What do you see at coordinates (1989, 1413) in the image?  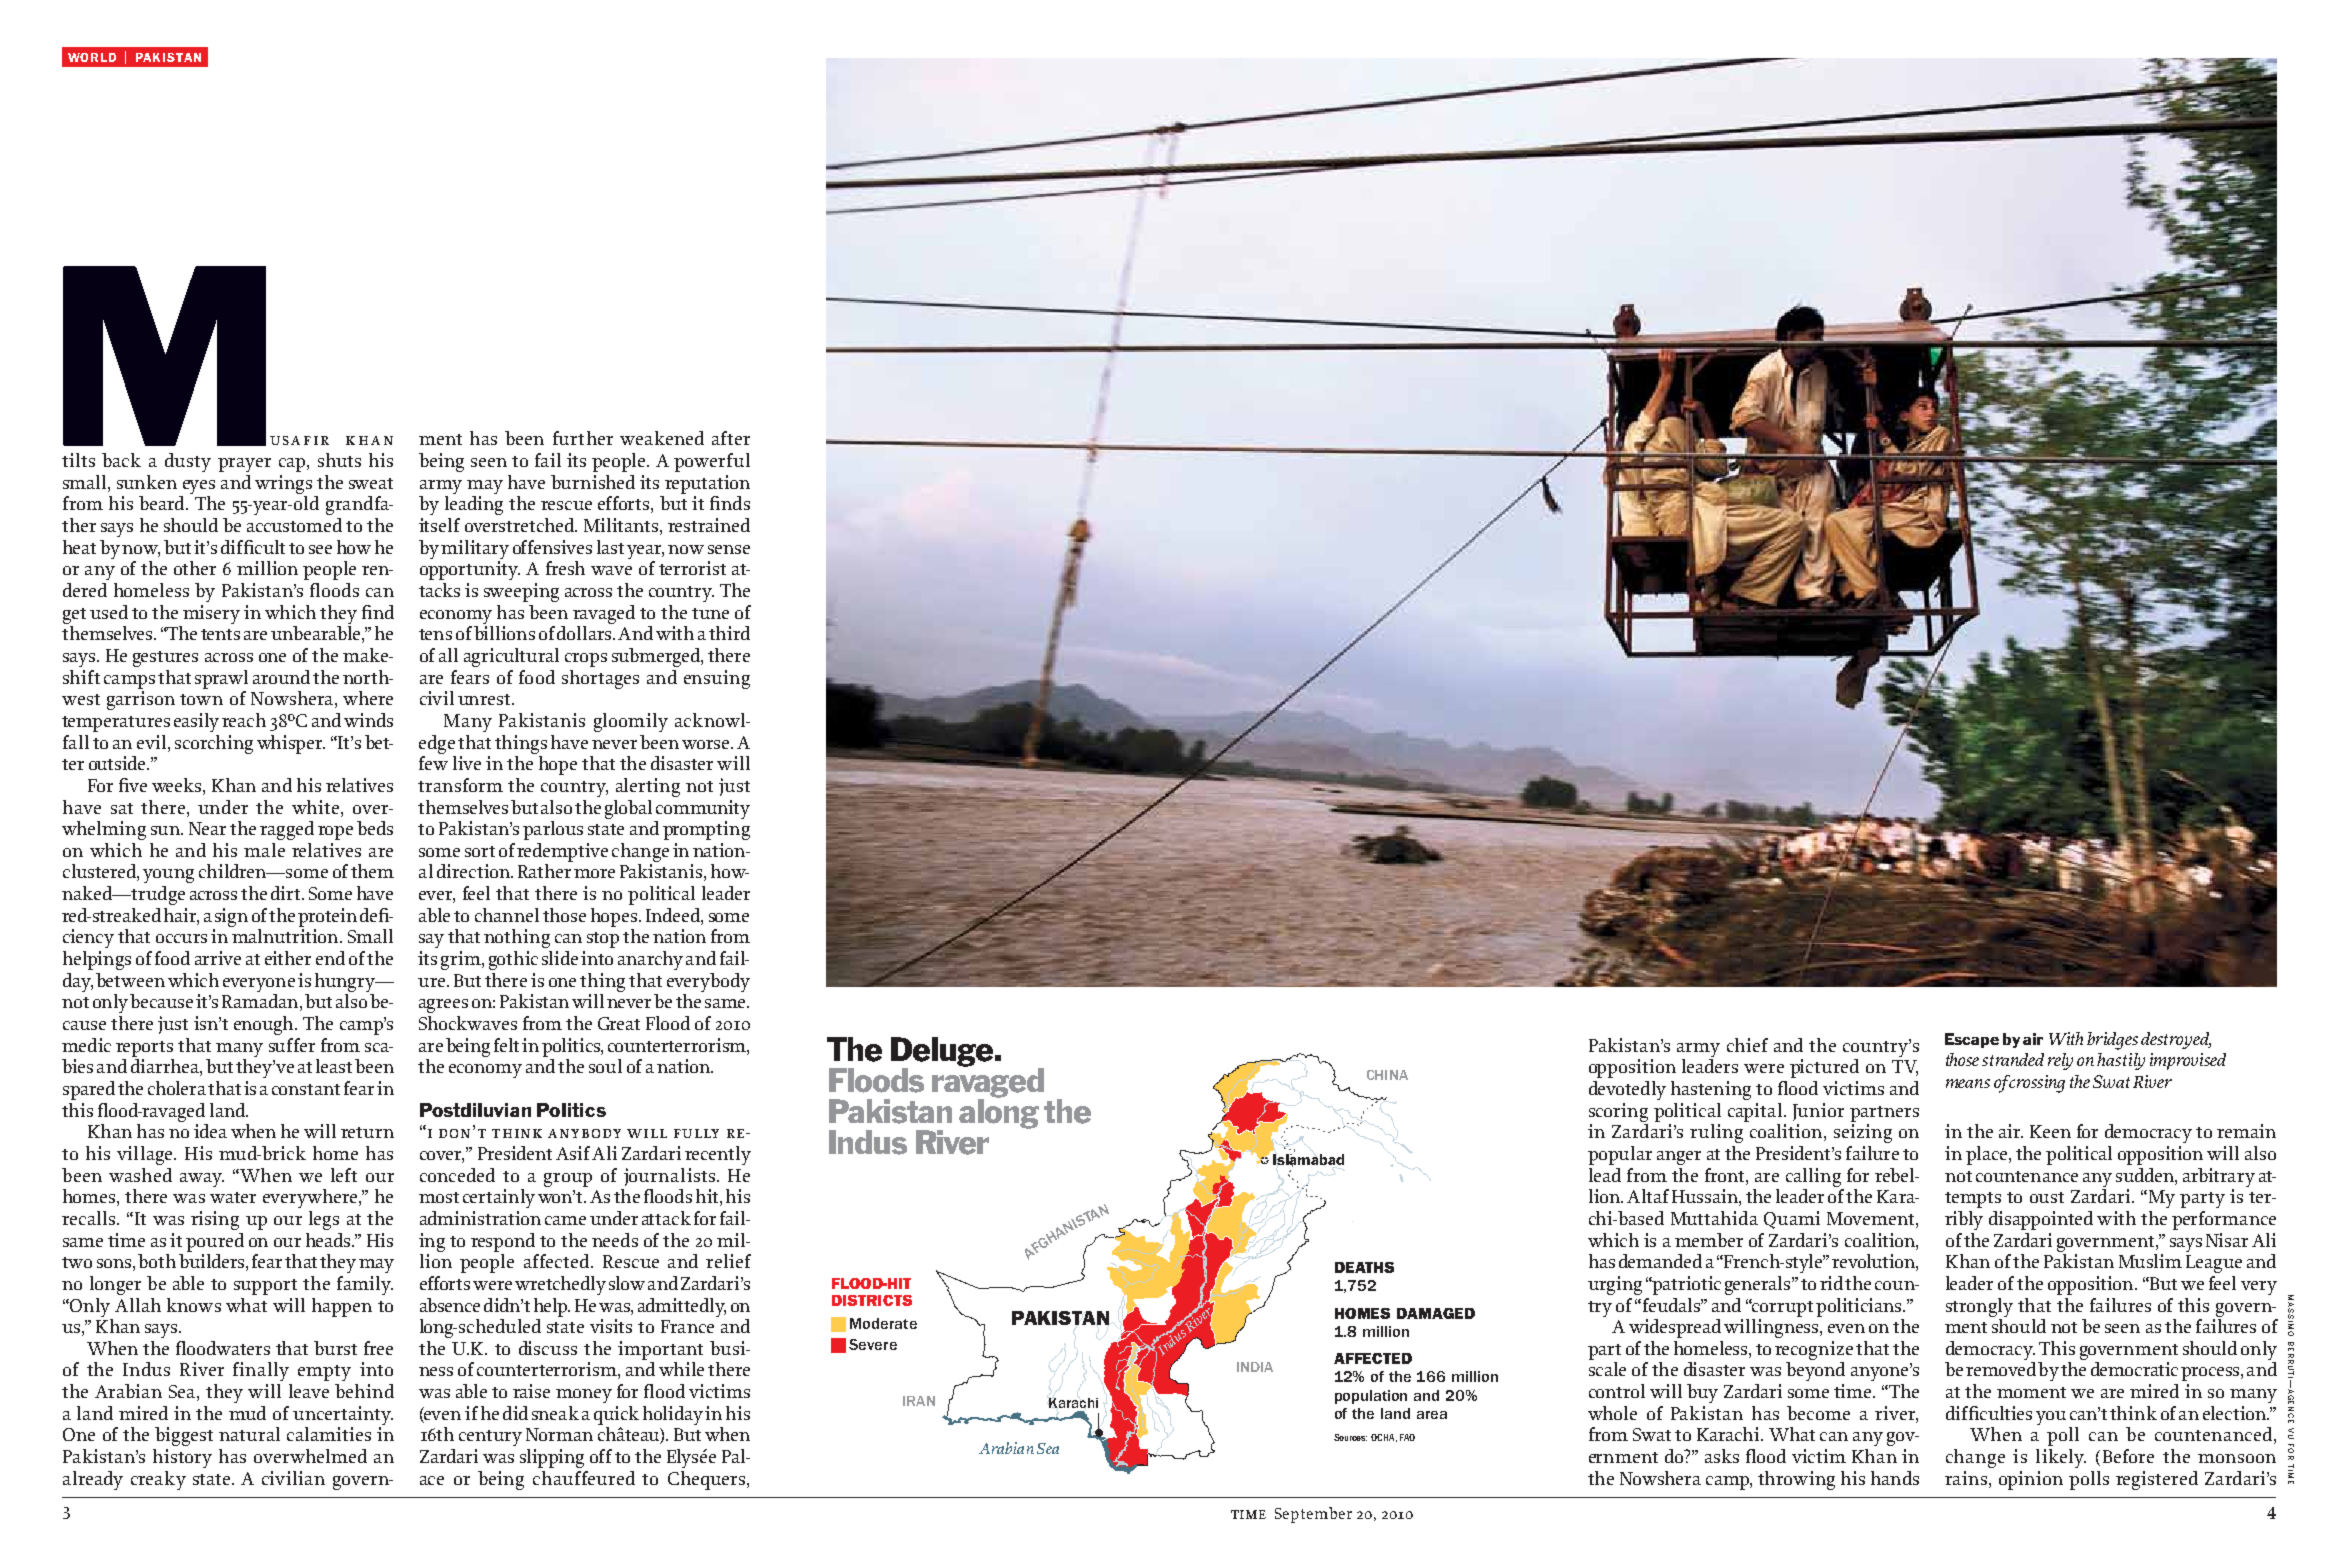 I see `difficulties` at bounding box center [1989, 1413].
